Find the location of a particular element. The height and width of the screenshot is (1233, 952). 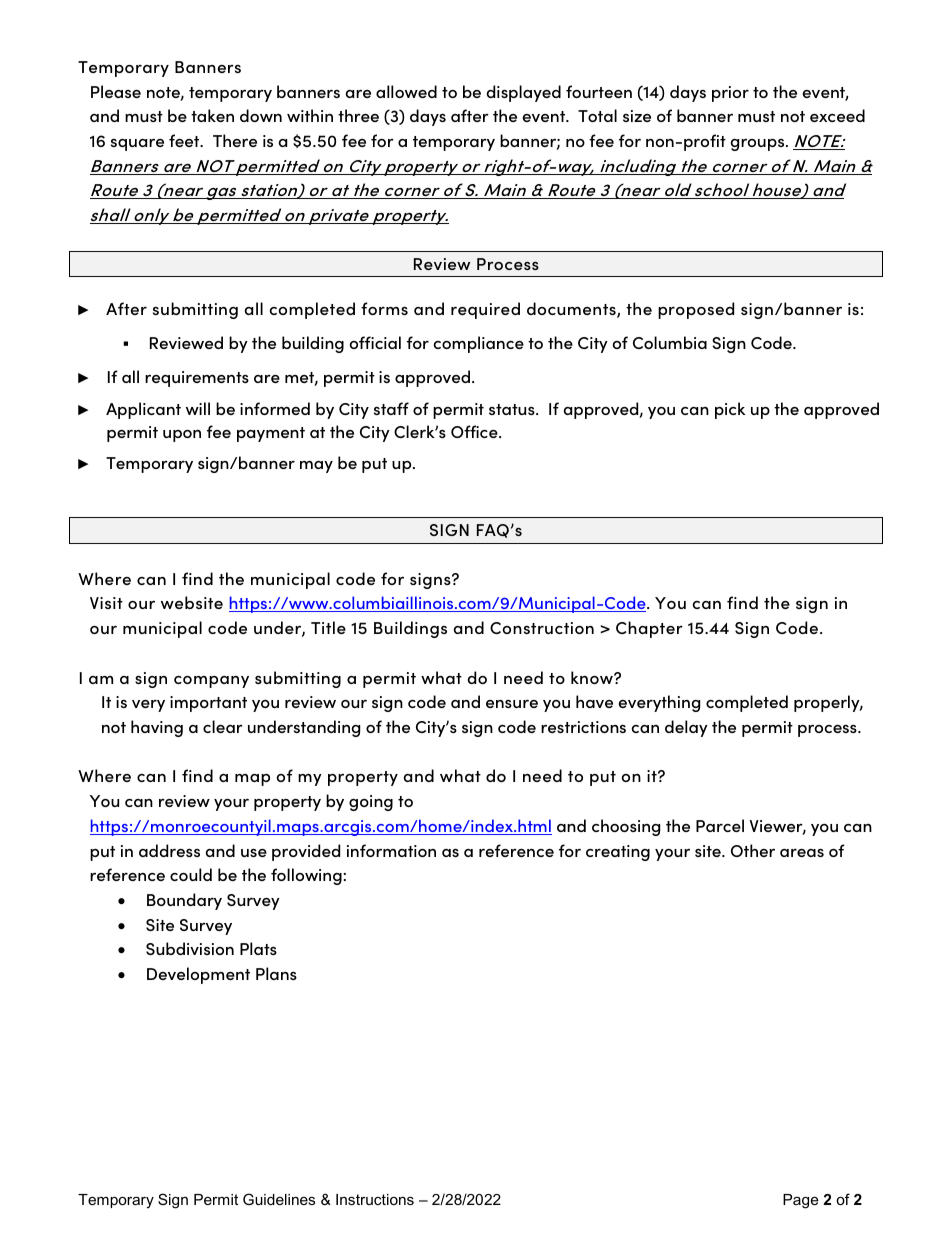

displayed is located at coordinates (524, 93).
